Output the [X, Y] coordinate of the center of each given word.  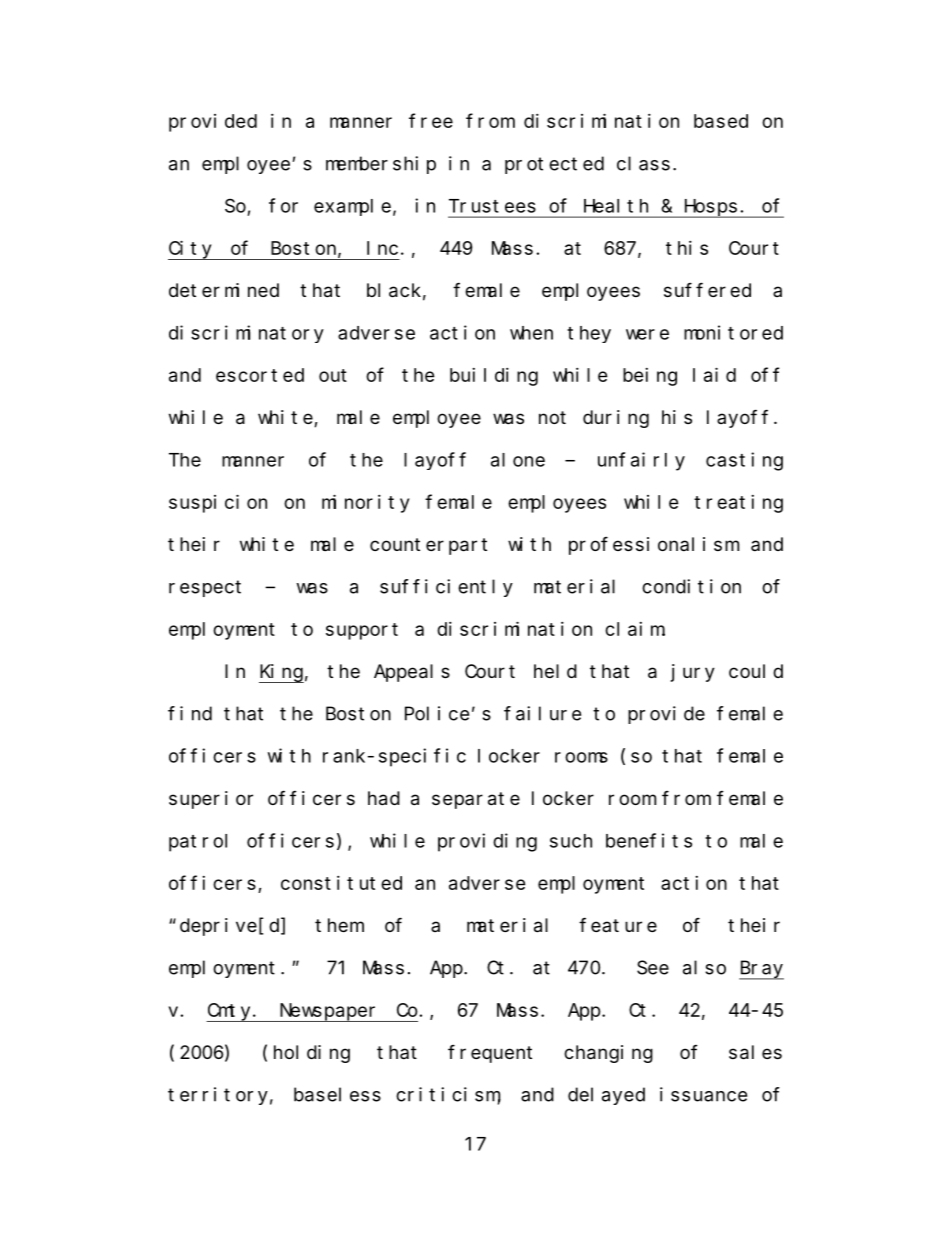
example [352, 207]
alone [518, 460]
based [721, 121]
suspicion [218, 503]
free [431, 121]
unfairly [641, 461]
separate [476, 800]
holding [312, 1054]
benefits [649, 840]
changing [608, 1054]
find [190, 713]
